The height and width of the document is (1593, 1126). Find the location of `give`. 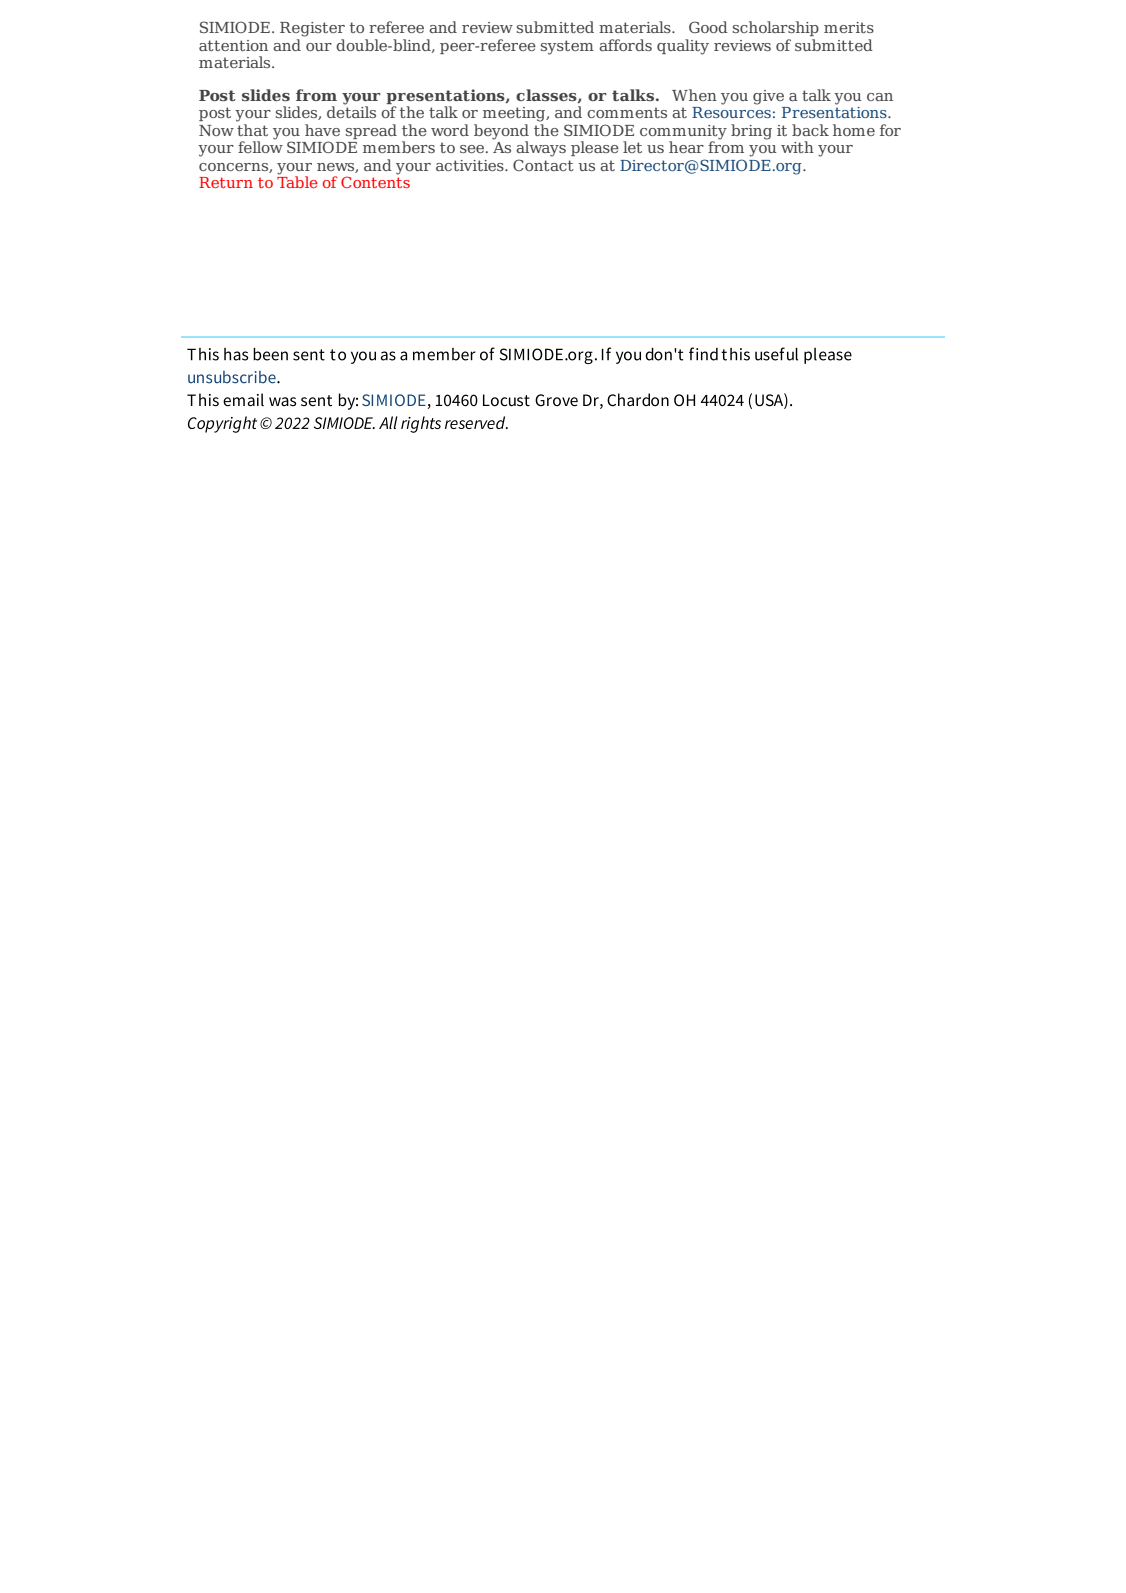

give is located at coordinates (768, 97).
